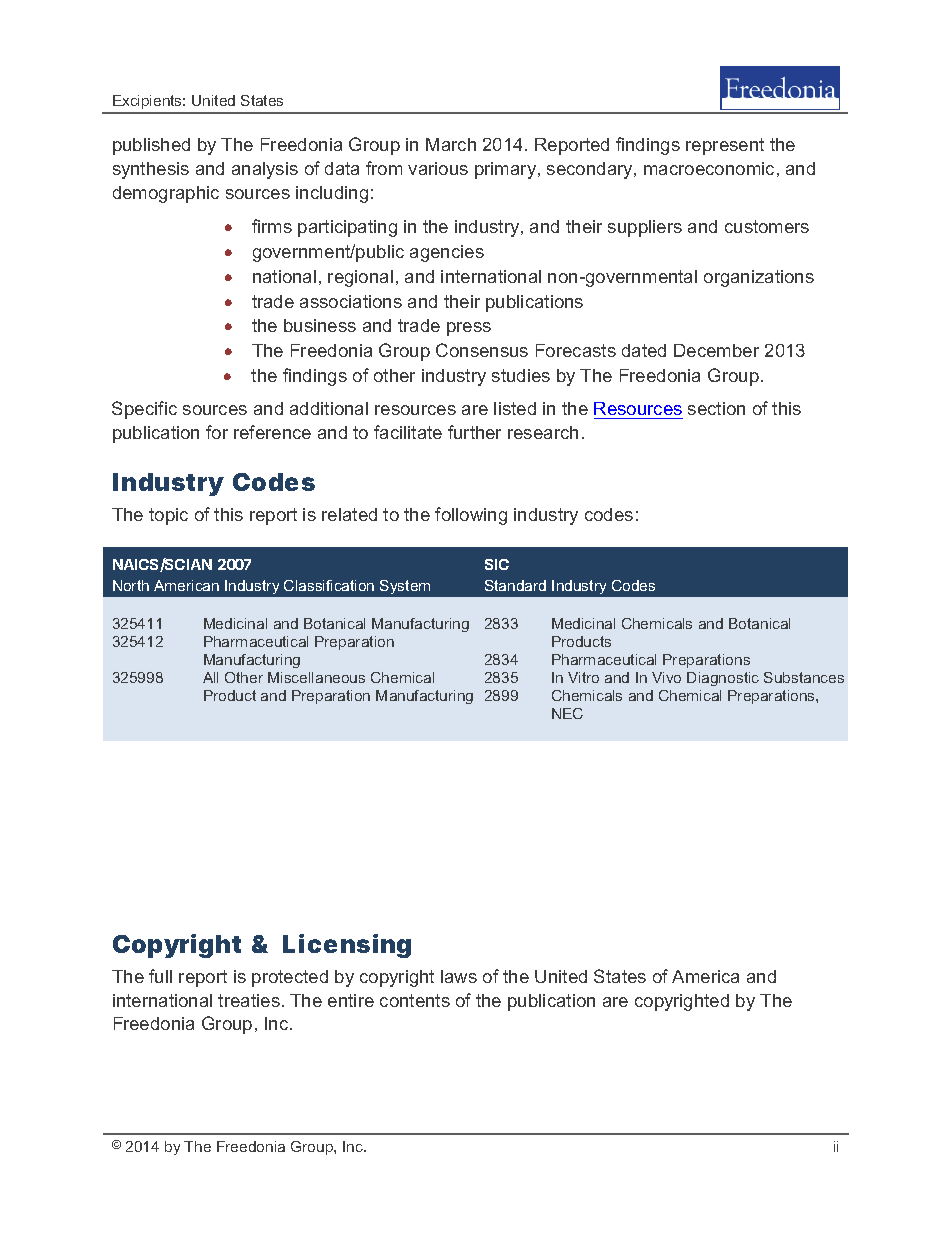  What do you see at coordinates (210, 677) in the document?
I see `All` at bounding box center [210, 677].
